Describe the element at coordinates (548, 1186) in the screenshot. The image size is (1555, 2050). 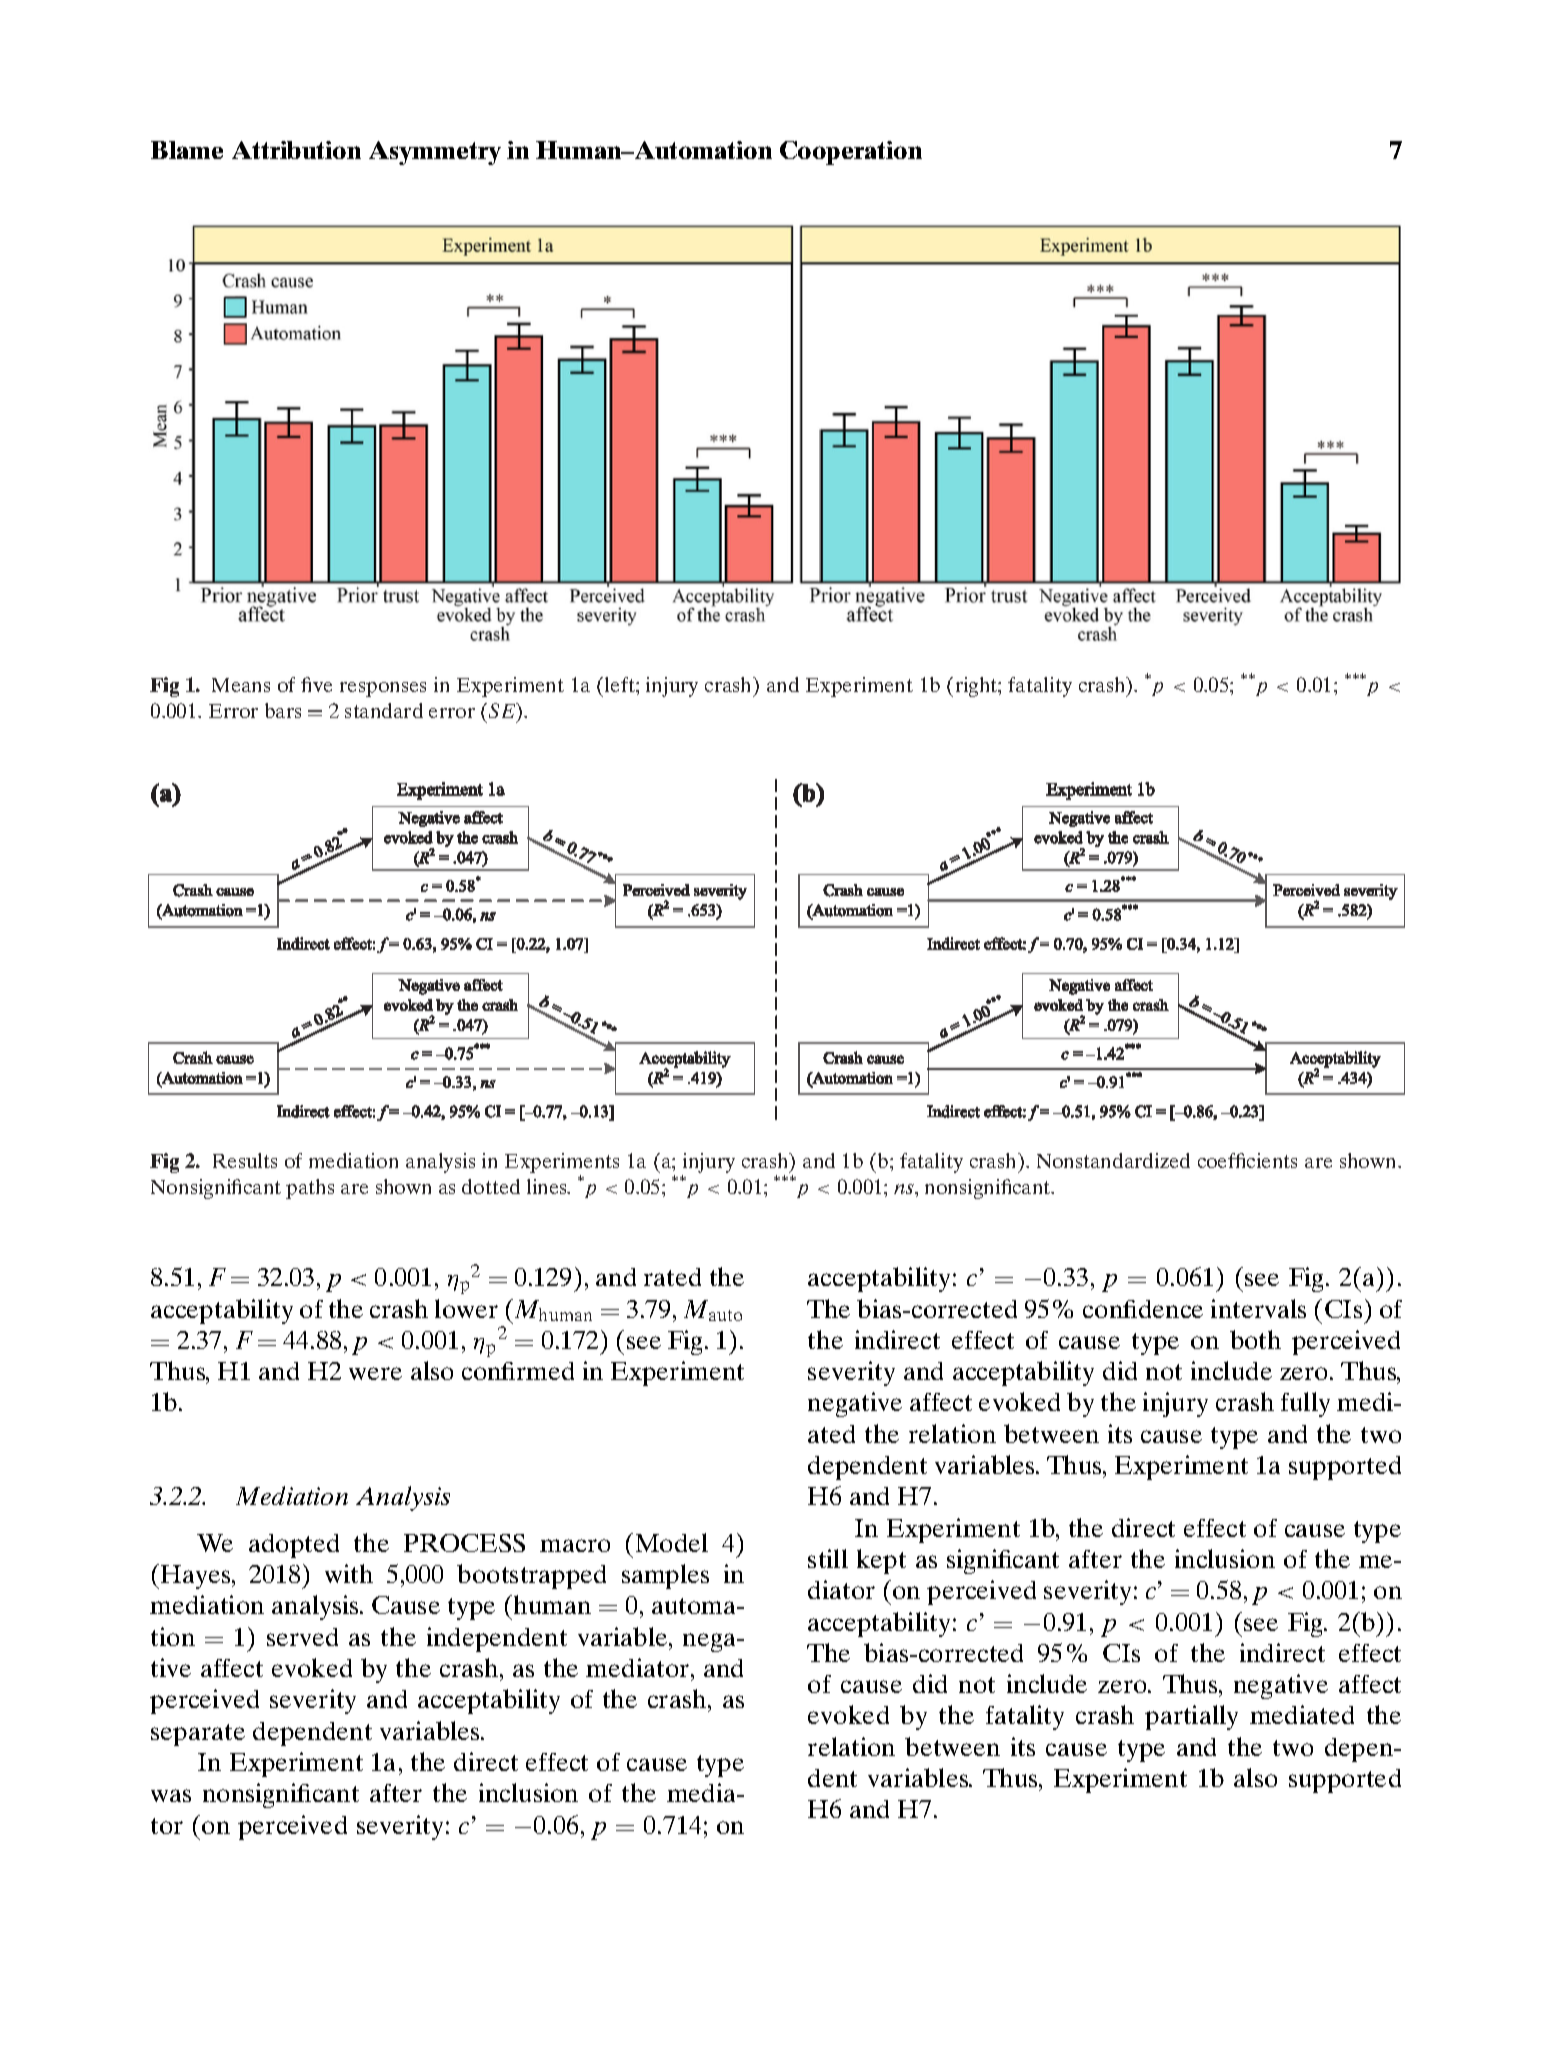
I see `lines` at that location.
